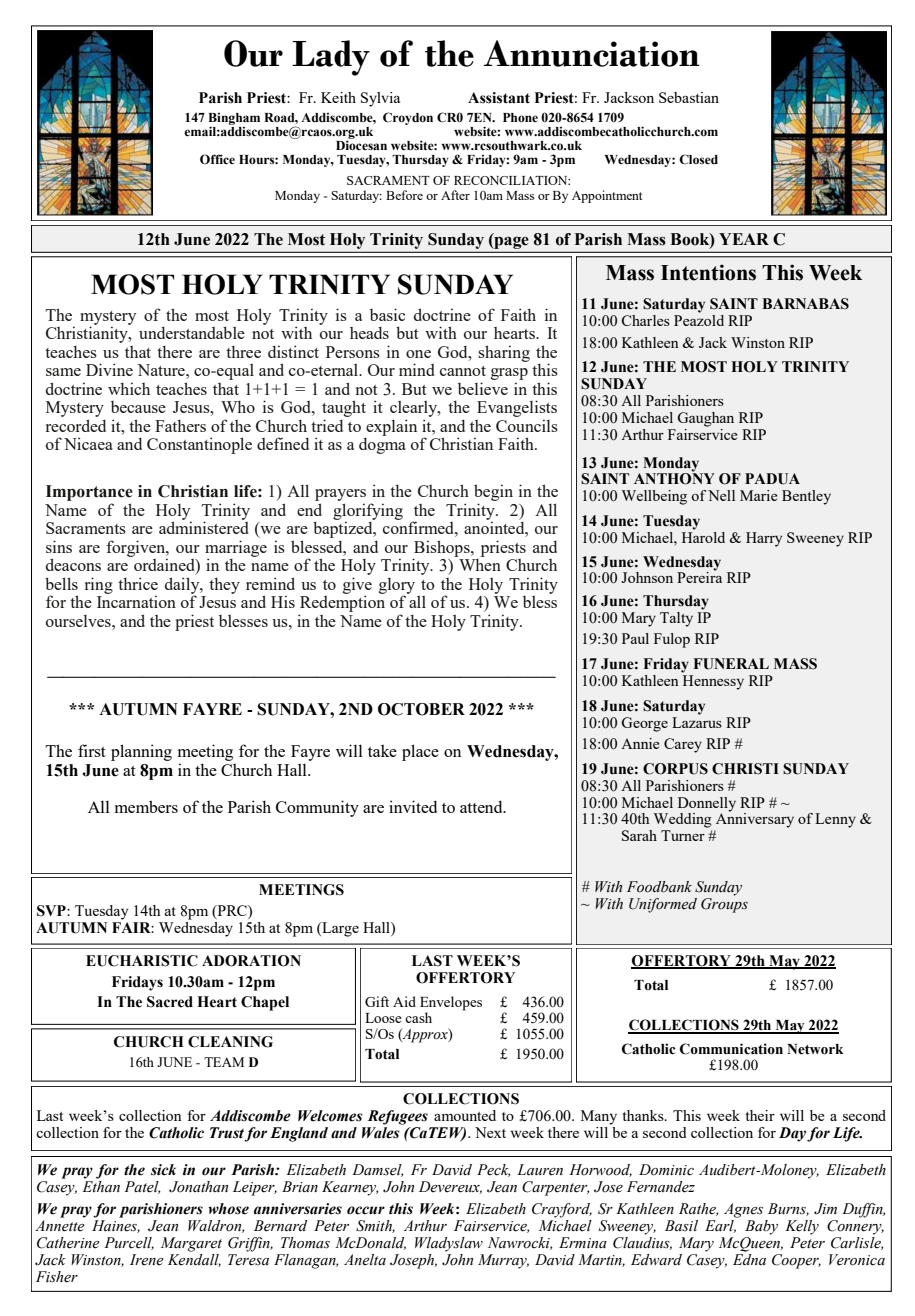 This page has height=1316, width=915. I want to click on occur, so click(366, 1210).
